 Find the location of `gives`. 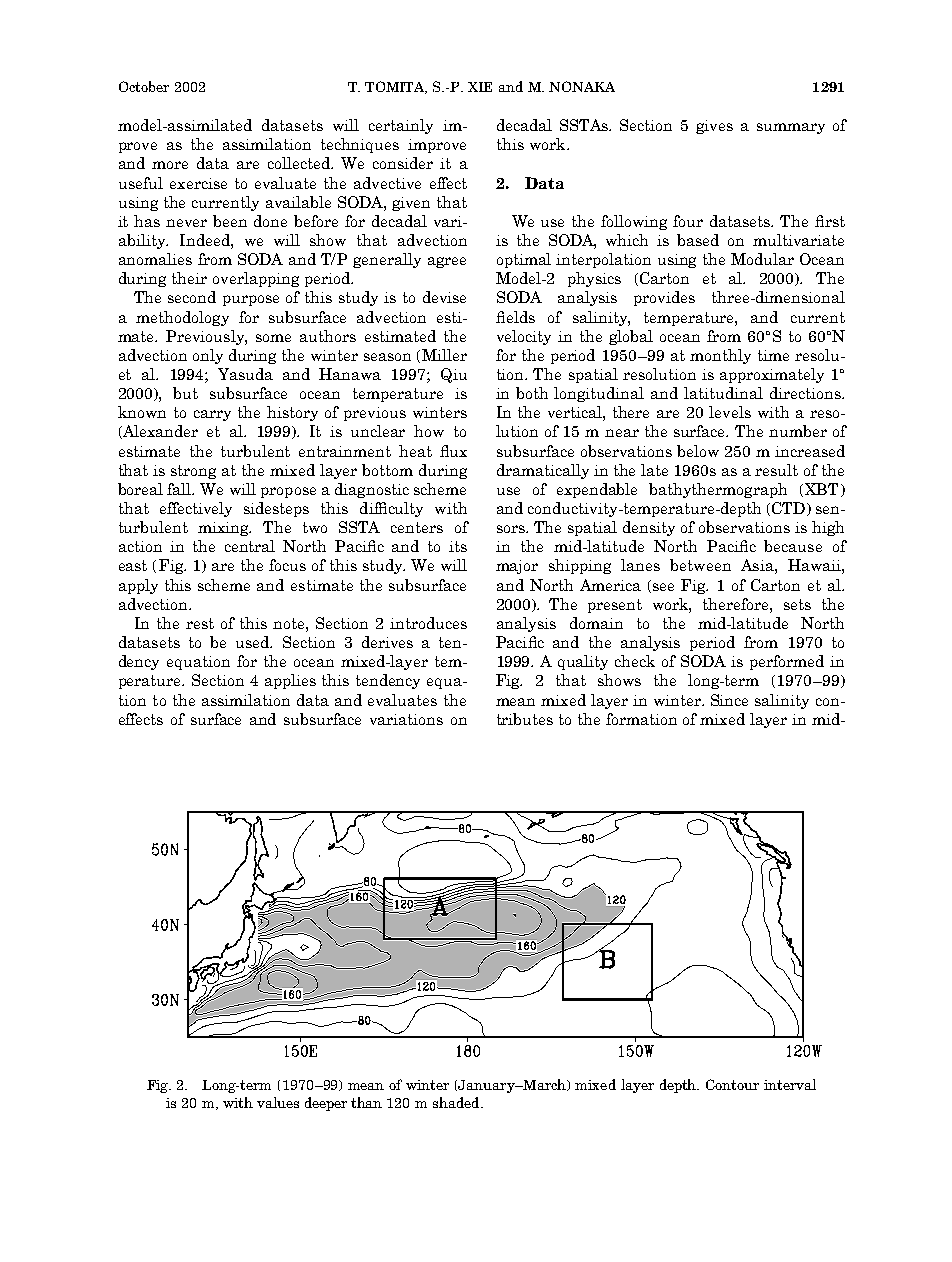

gives is located at coordinates (714, 127).
